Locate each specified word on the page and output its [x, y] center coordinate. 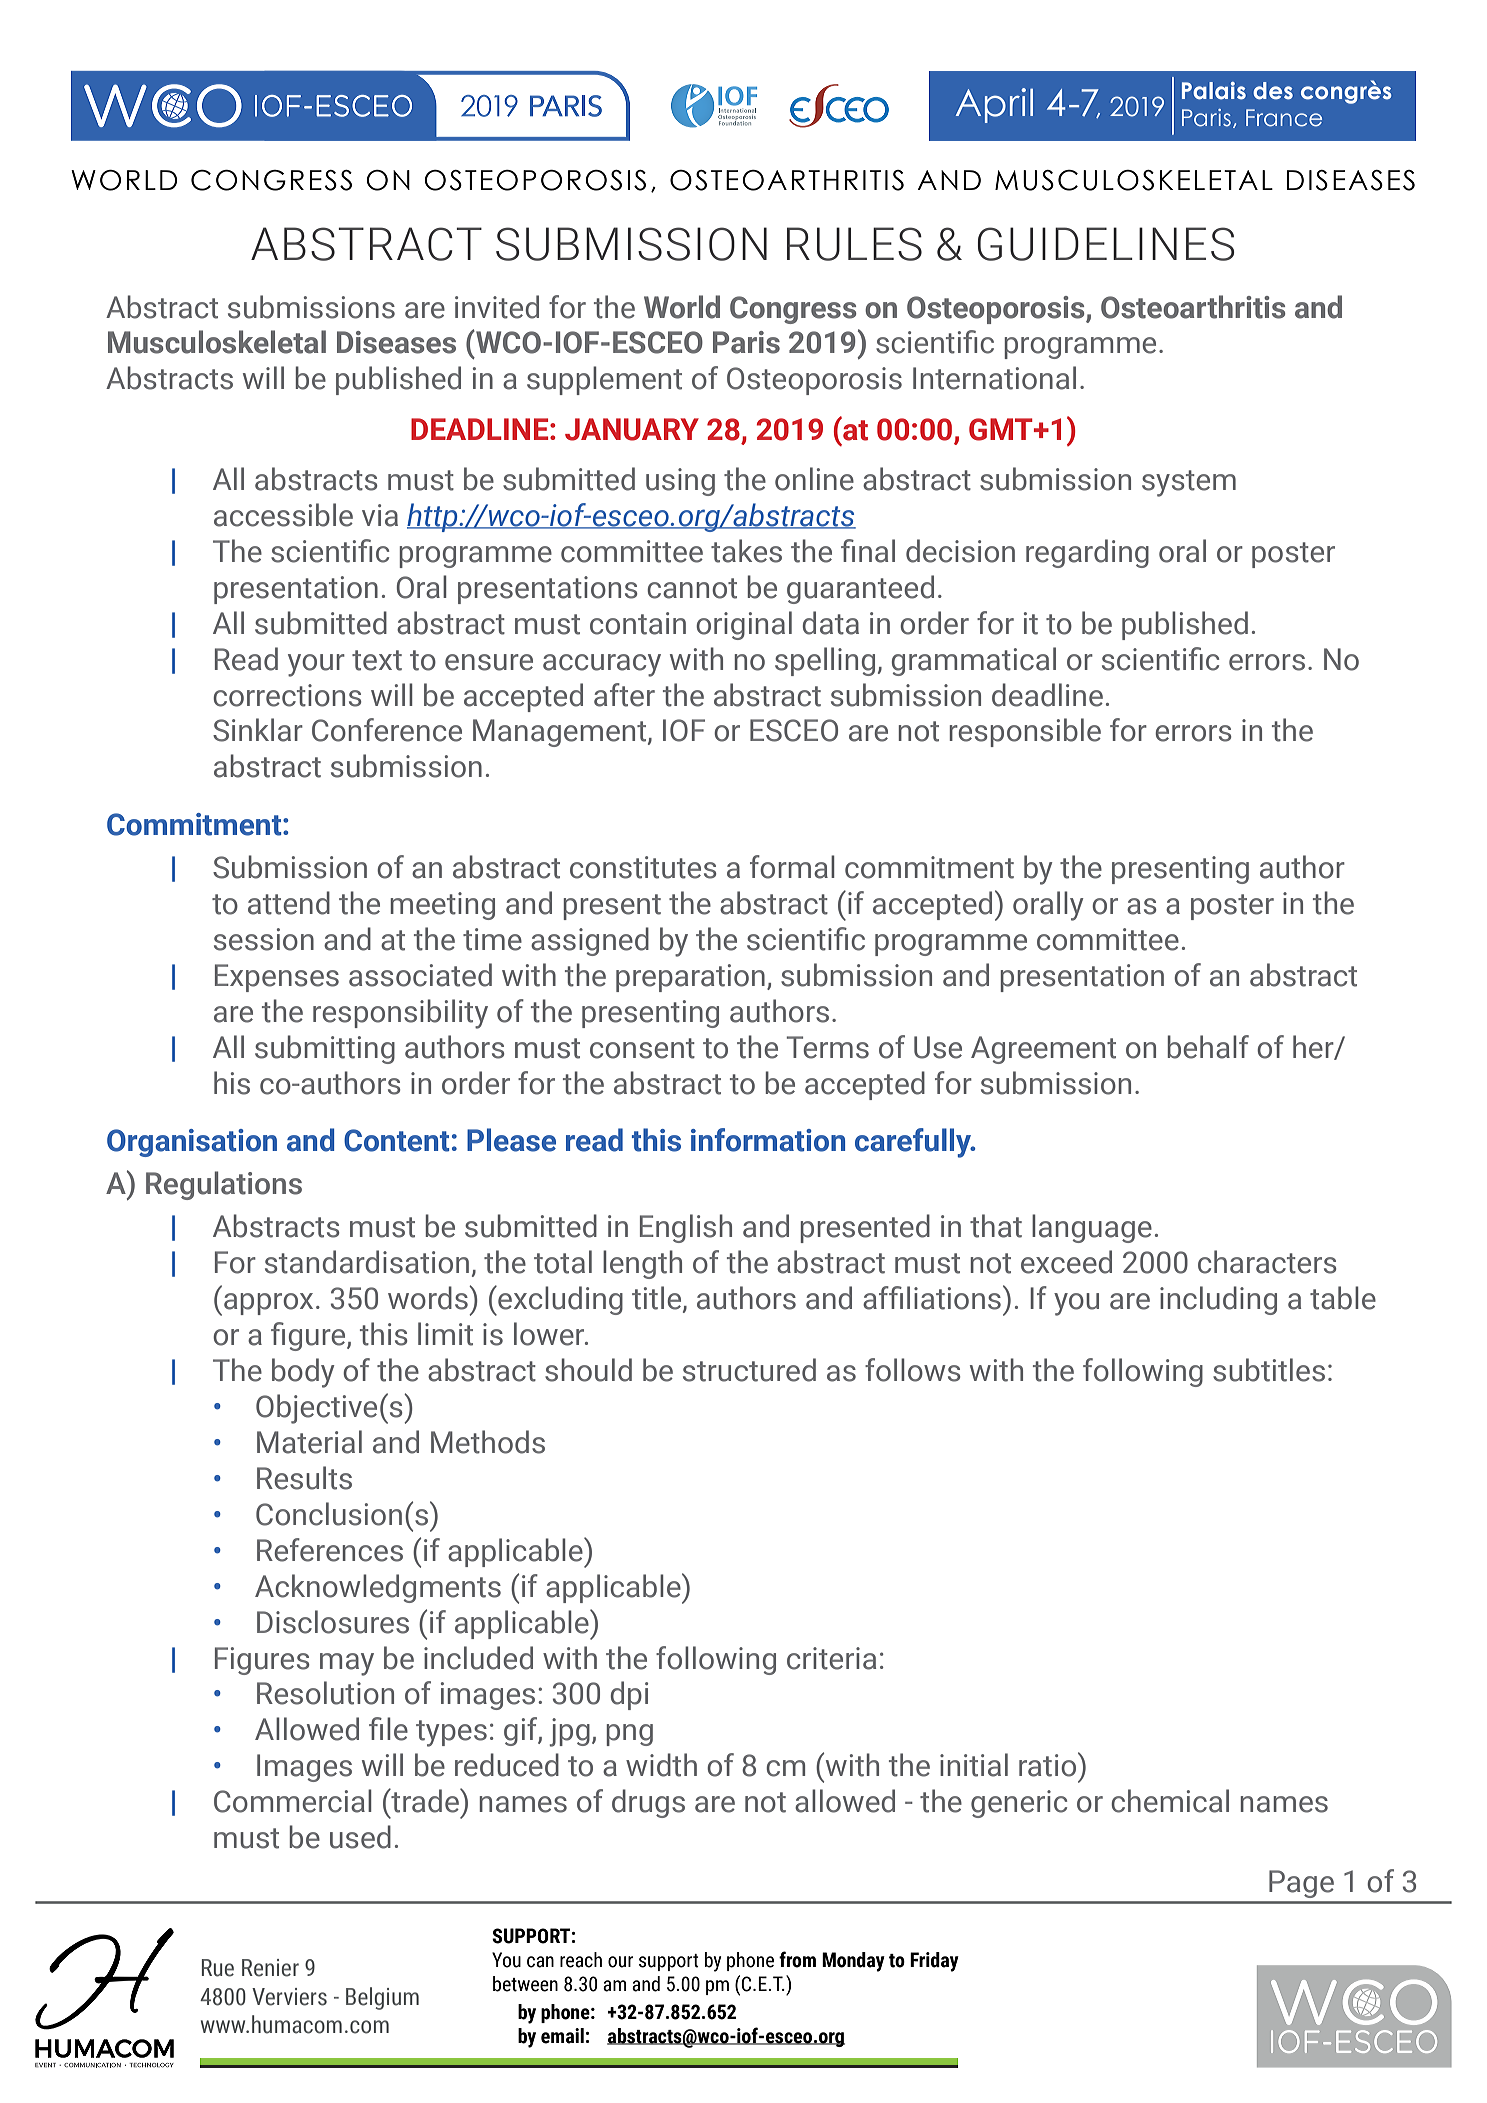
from [797, 1959]
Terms [827, 1047]
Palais [1214, 91]
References [330, 1550]
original [744, 625]
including [1218, 1300]
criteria [831, 1658]
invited [497, 307]
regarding [1087, 553]
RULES [854, 244]
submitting [325, 1049]
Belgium [382, 1998]
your [316, 665]
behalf [1208, 1047]
